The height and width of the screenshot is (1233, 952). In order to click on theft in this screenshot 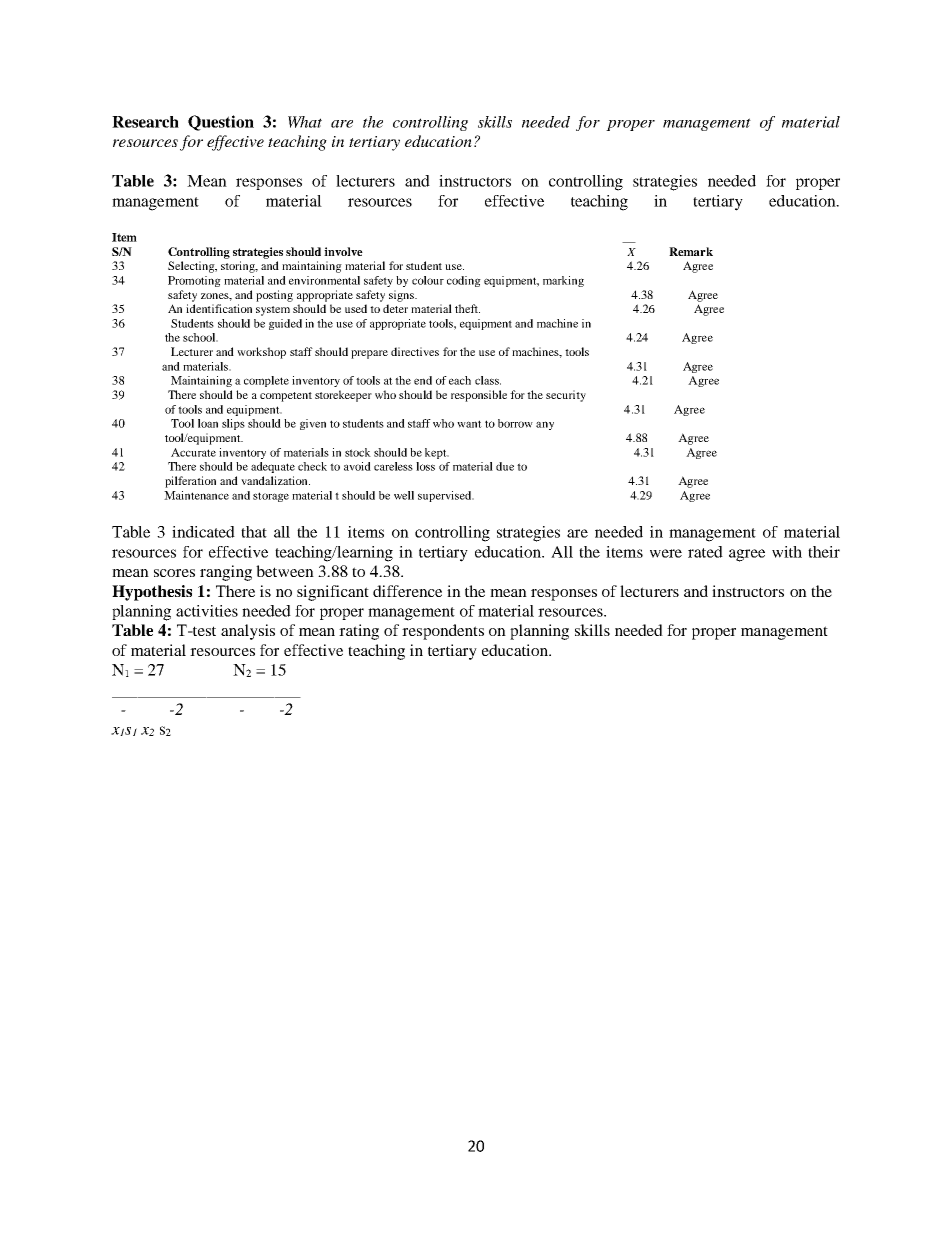, I will do `click(467, 308)`.
